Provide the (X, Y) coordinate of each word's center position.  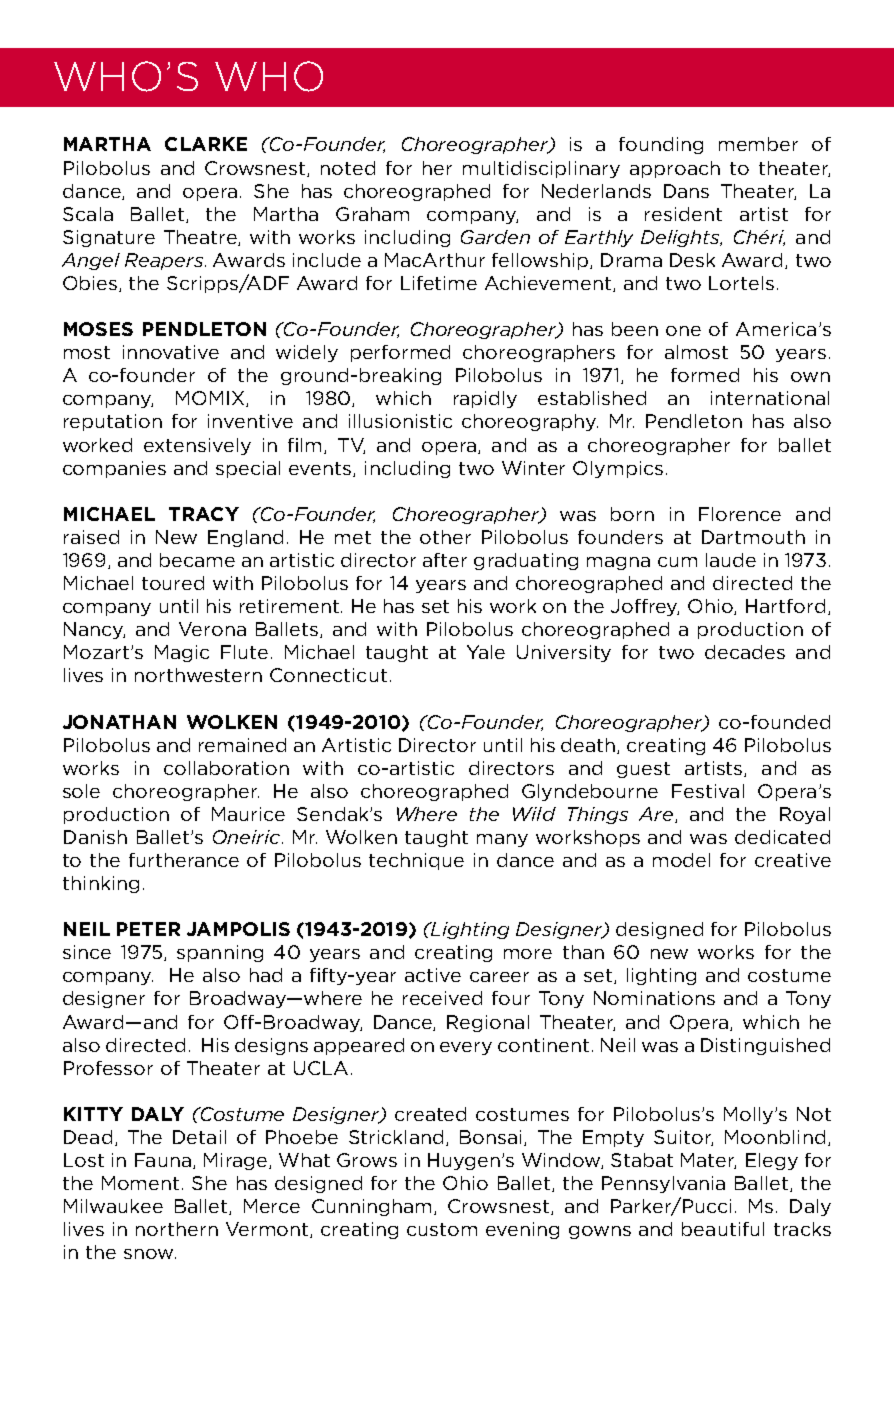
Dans (686, 191)
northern (177, 1229)
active (433, 975)
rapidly (485, 399)
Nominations (654, 998)
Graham (372, 214)
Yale (486, 652)
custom (442, 1229)
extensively (197, 446)
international (770, 398)
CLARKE (206, 144)
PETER (148, 929)
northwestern (198, 675)
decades (745, 652)
